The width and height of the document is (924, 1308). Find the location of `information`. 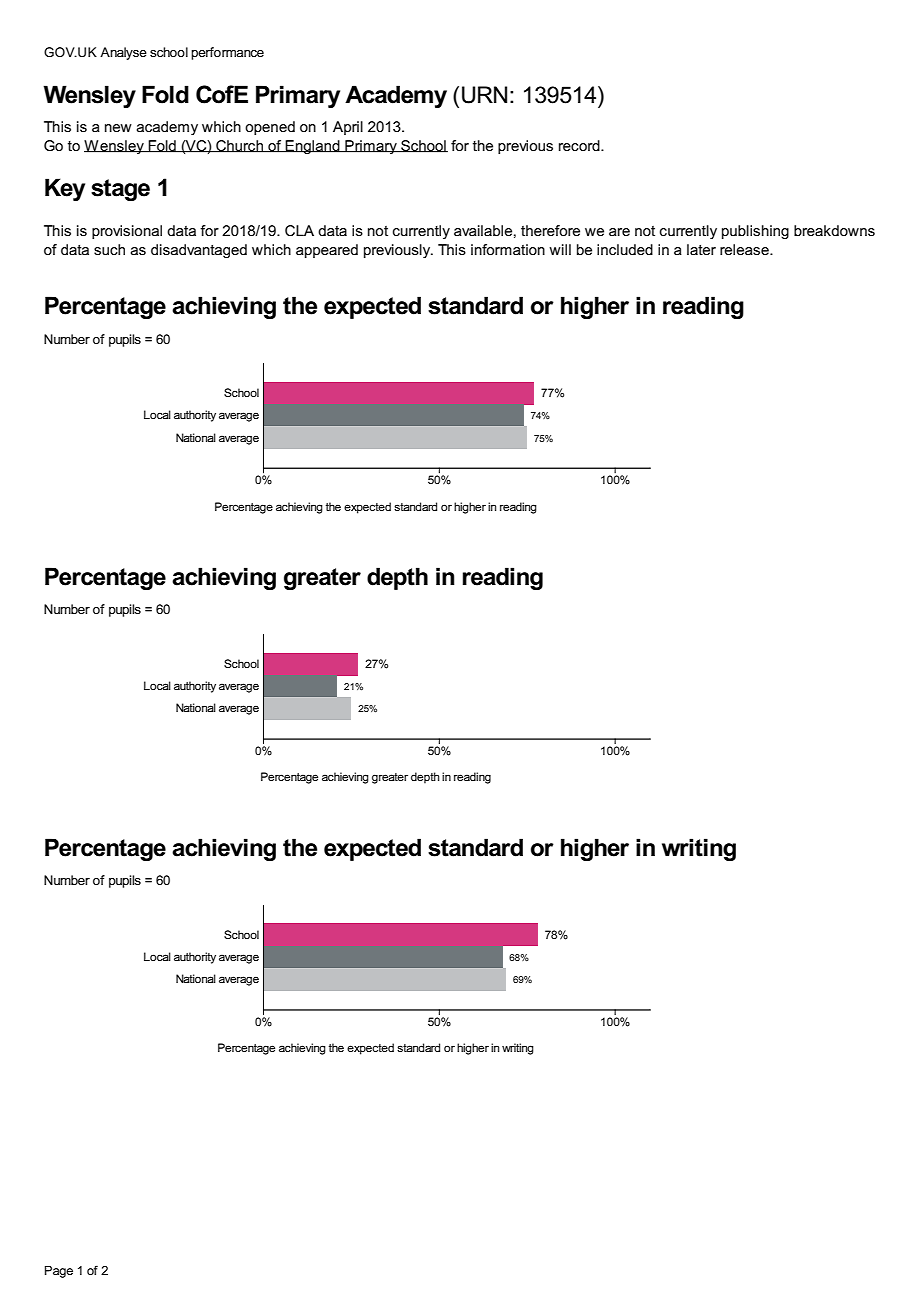

information is located at coordinates (508, 249).
